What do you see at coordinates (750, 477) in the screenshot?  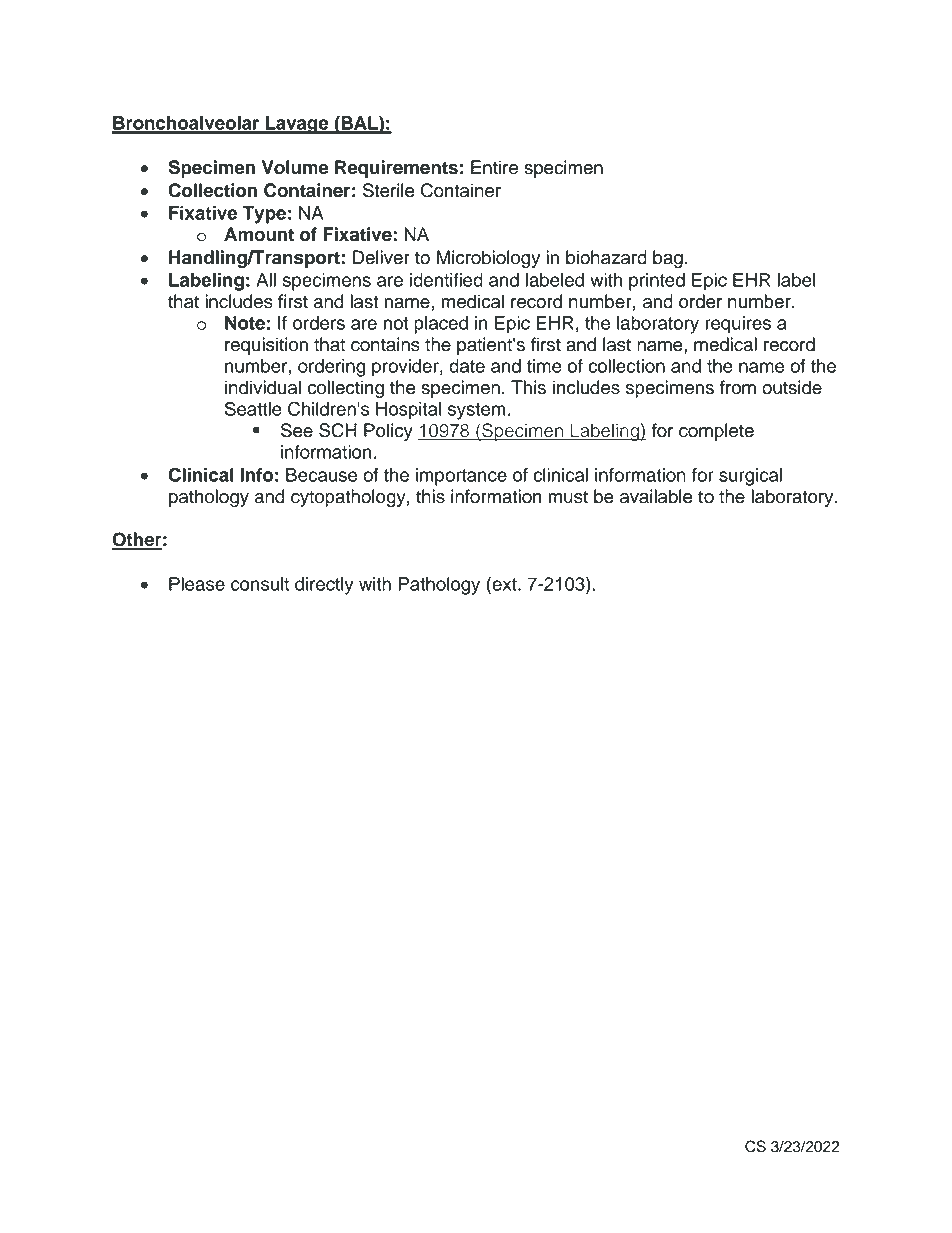 I see `surgical` at bounding box center [750, 477].
